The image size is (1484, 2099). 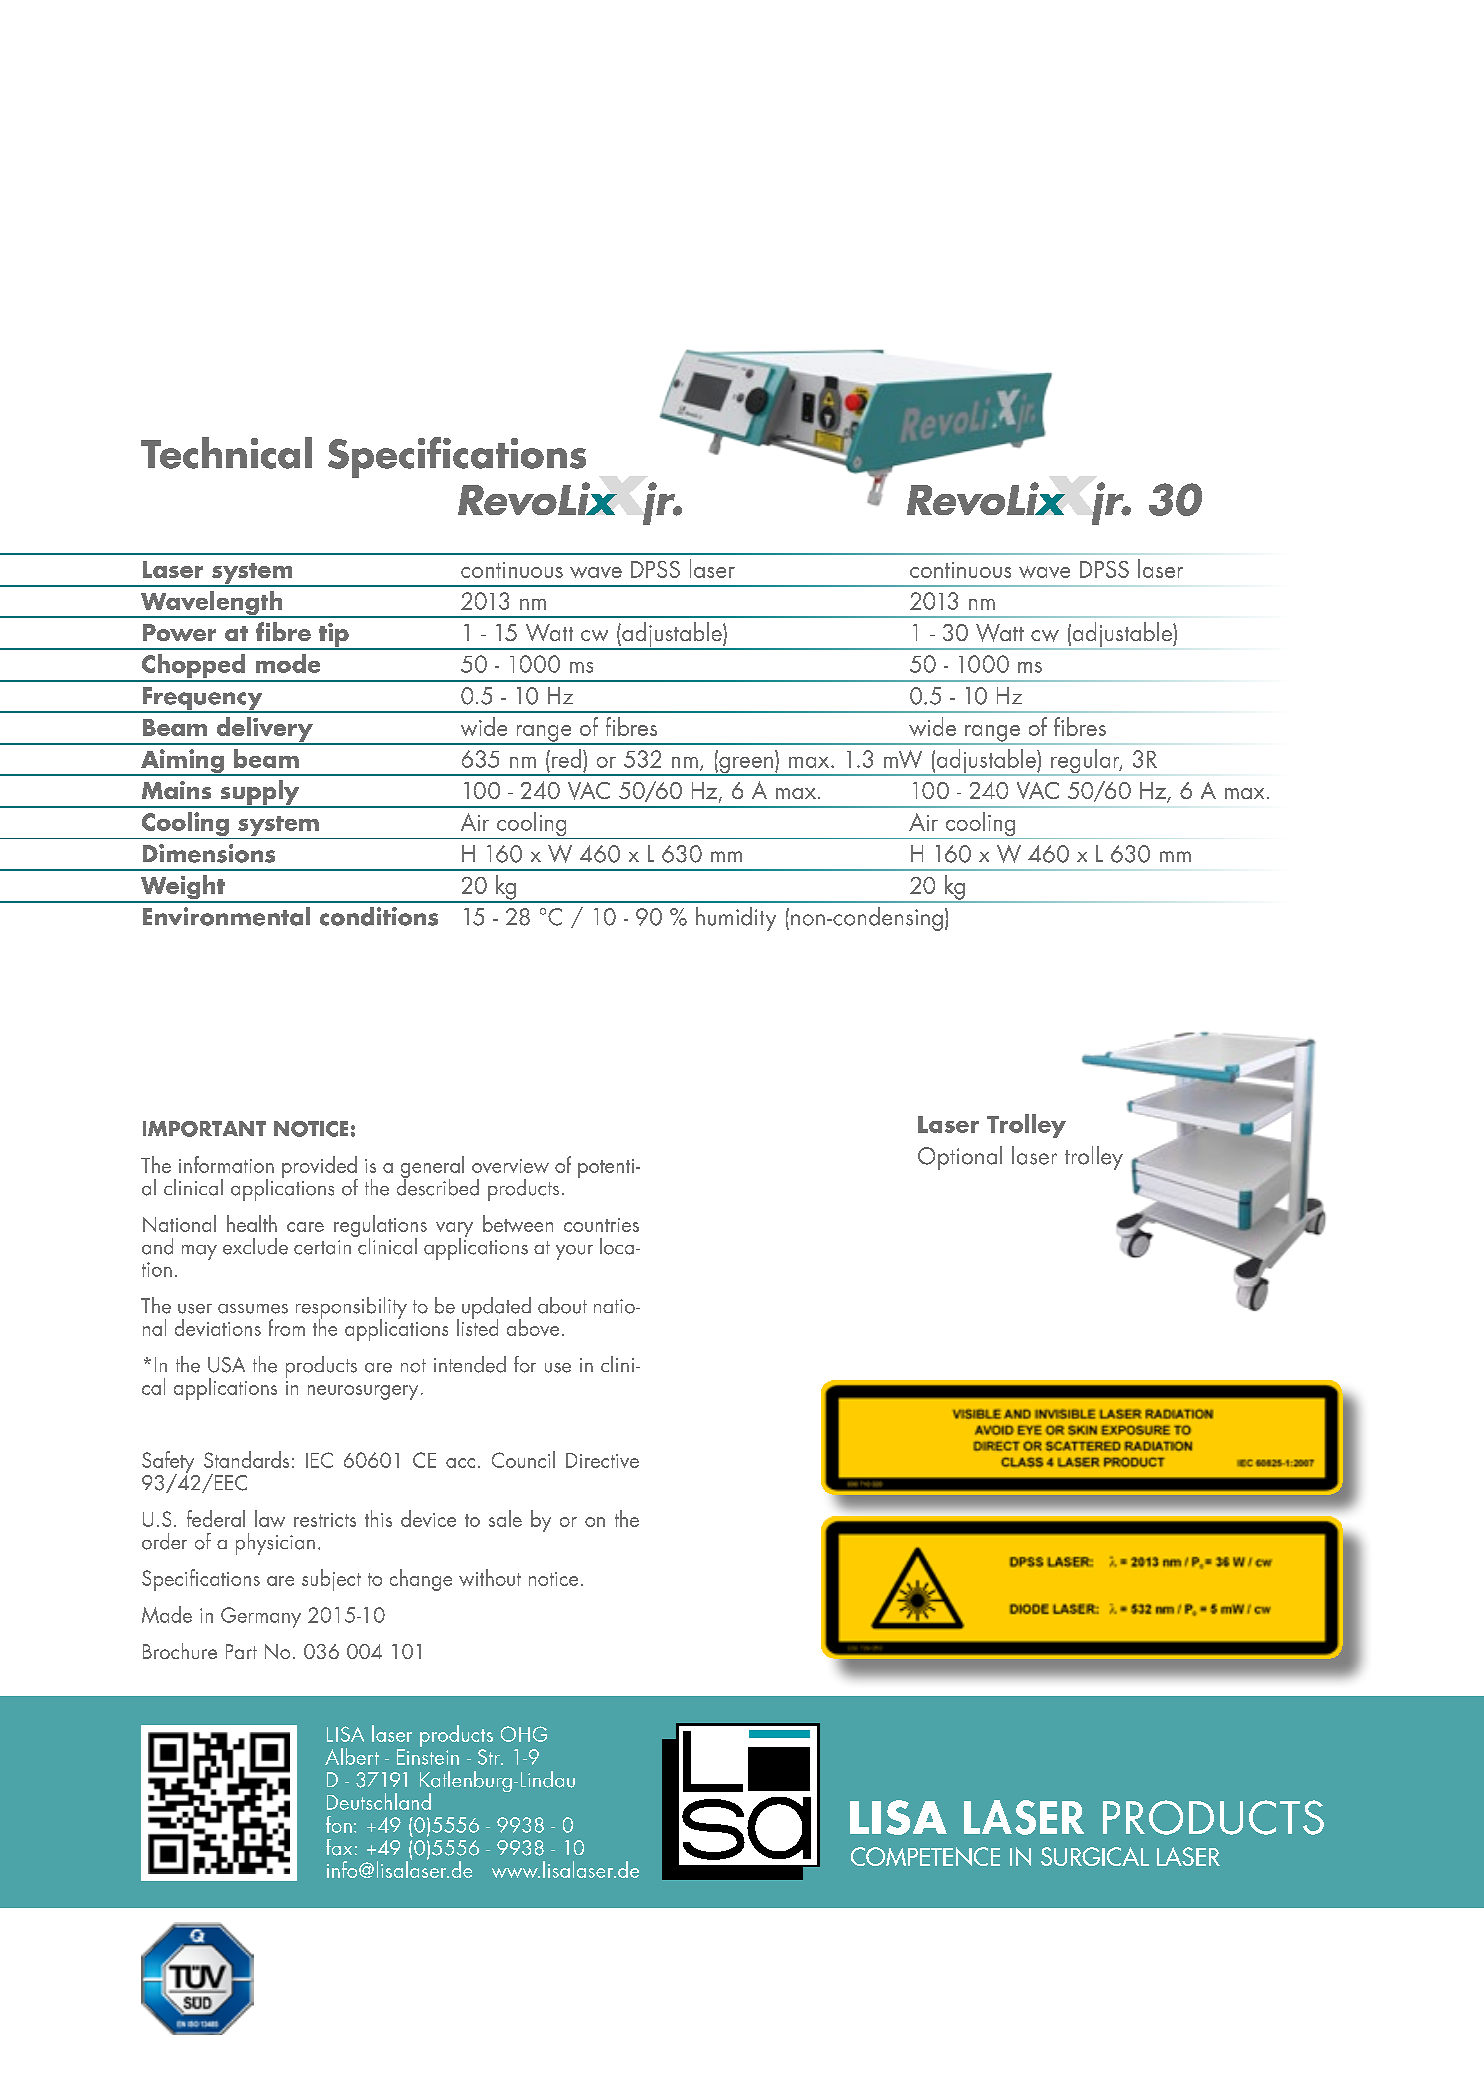 What do you see at coordinates (524, 1734) in the screenshot?
I see `OHG` at bounding box center [524, 1734].
